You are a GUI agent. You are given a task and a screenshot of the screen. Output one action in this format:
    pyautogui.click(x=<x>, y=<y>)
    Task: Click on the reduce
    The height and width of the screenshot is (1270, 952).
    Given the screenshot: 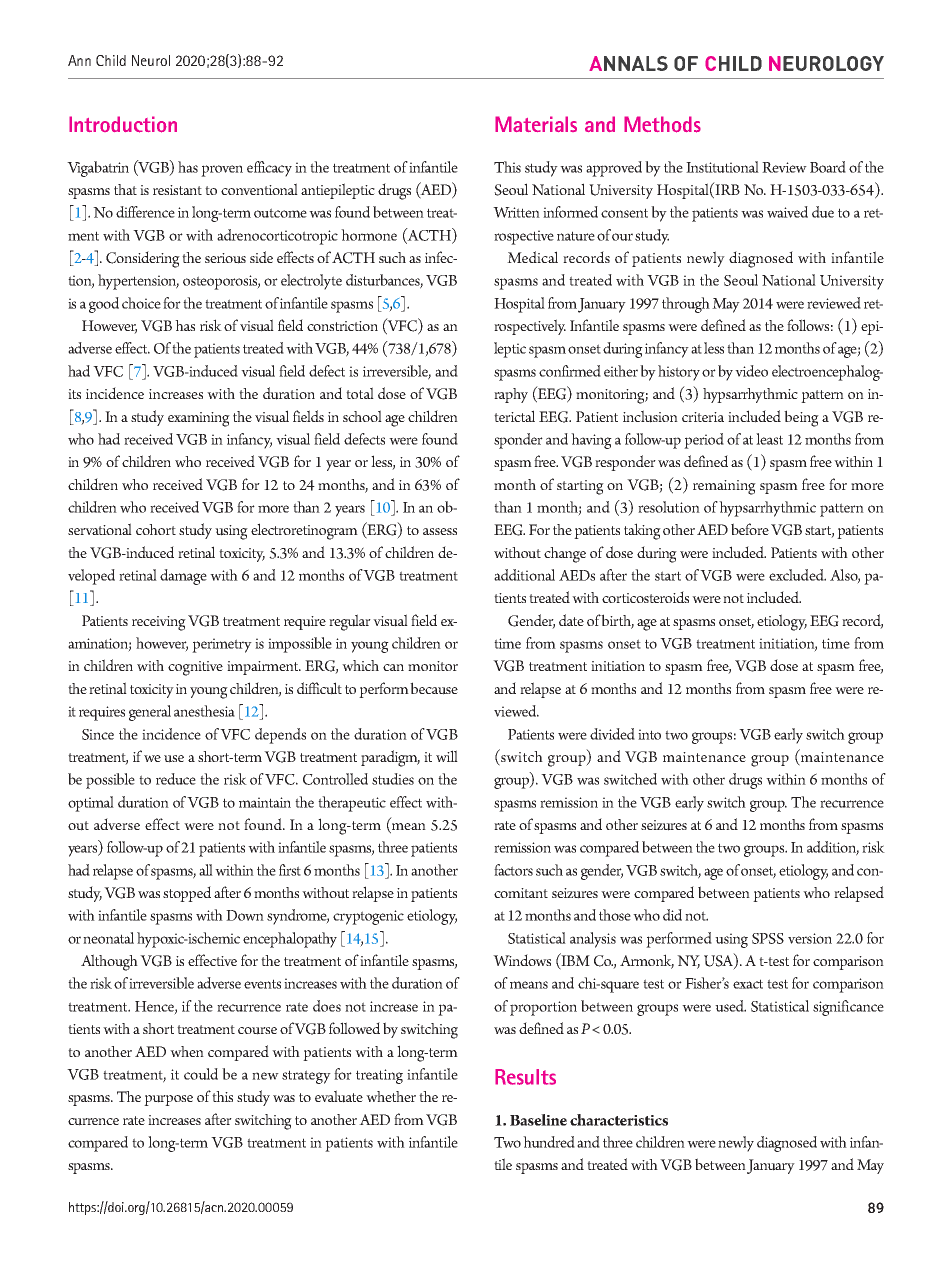 What is the action you would take?
    pyautogui.click(x=176, y=779)
